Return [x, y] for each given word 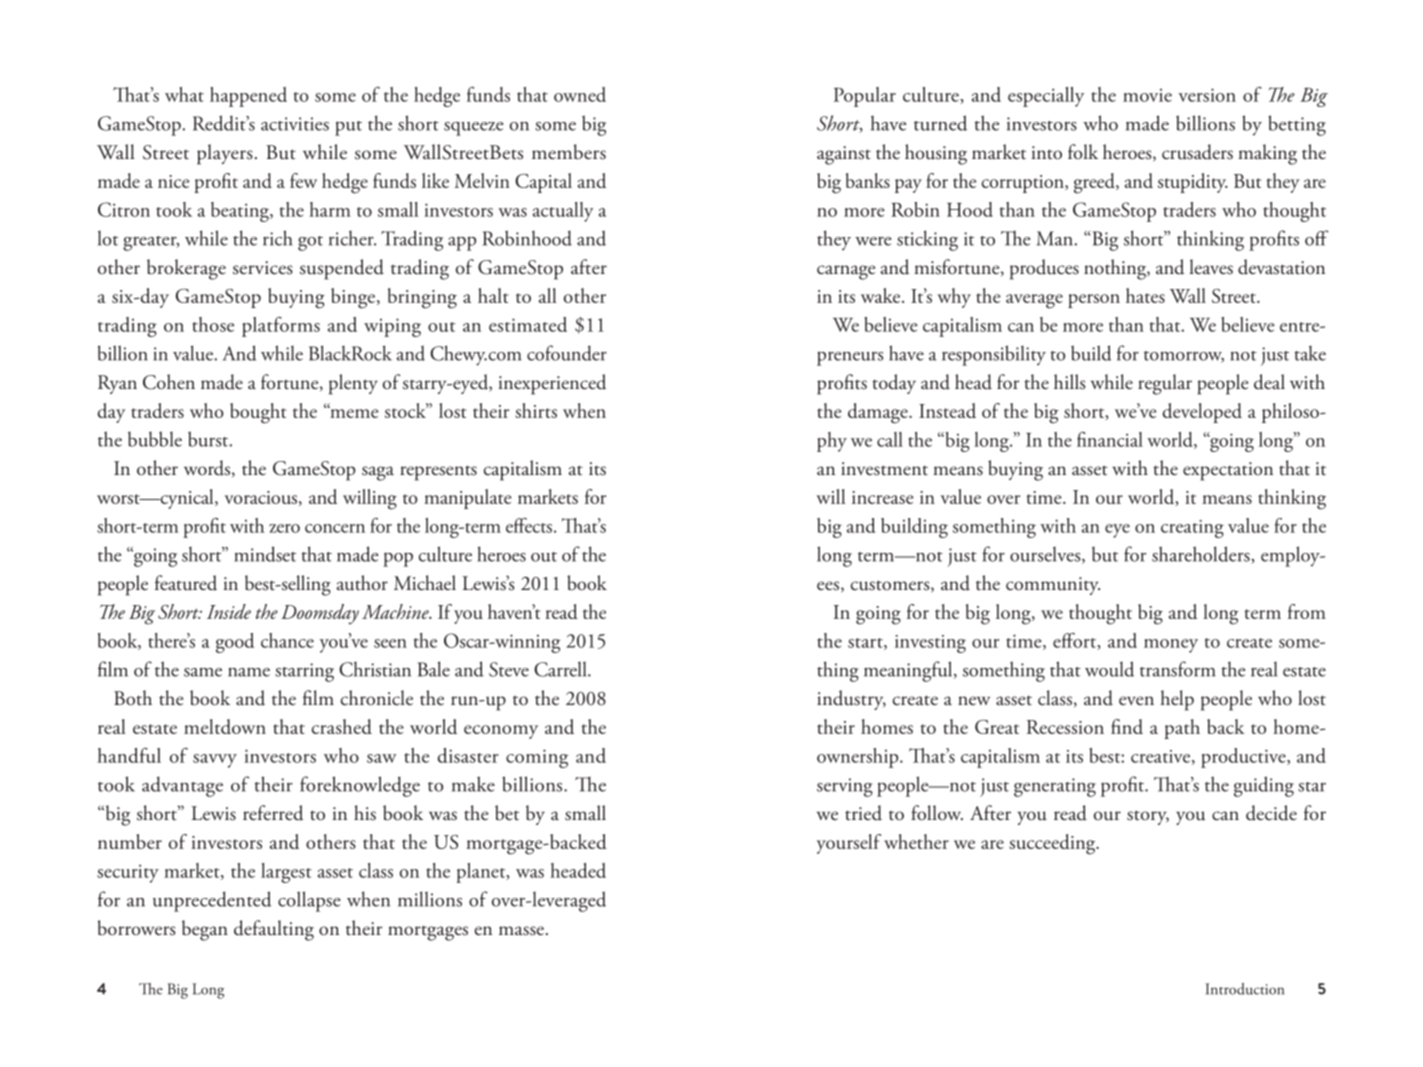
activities [295, 124]
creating [1192, 529]
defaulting [274, 930]
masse [521, 931]
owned [580, 94]
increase [883, 497]
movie [1147, 95]
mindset [265, 554]
